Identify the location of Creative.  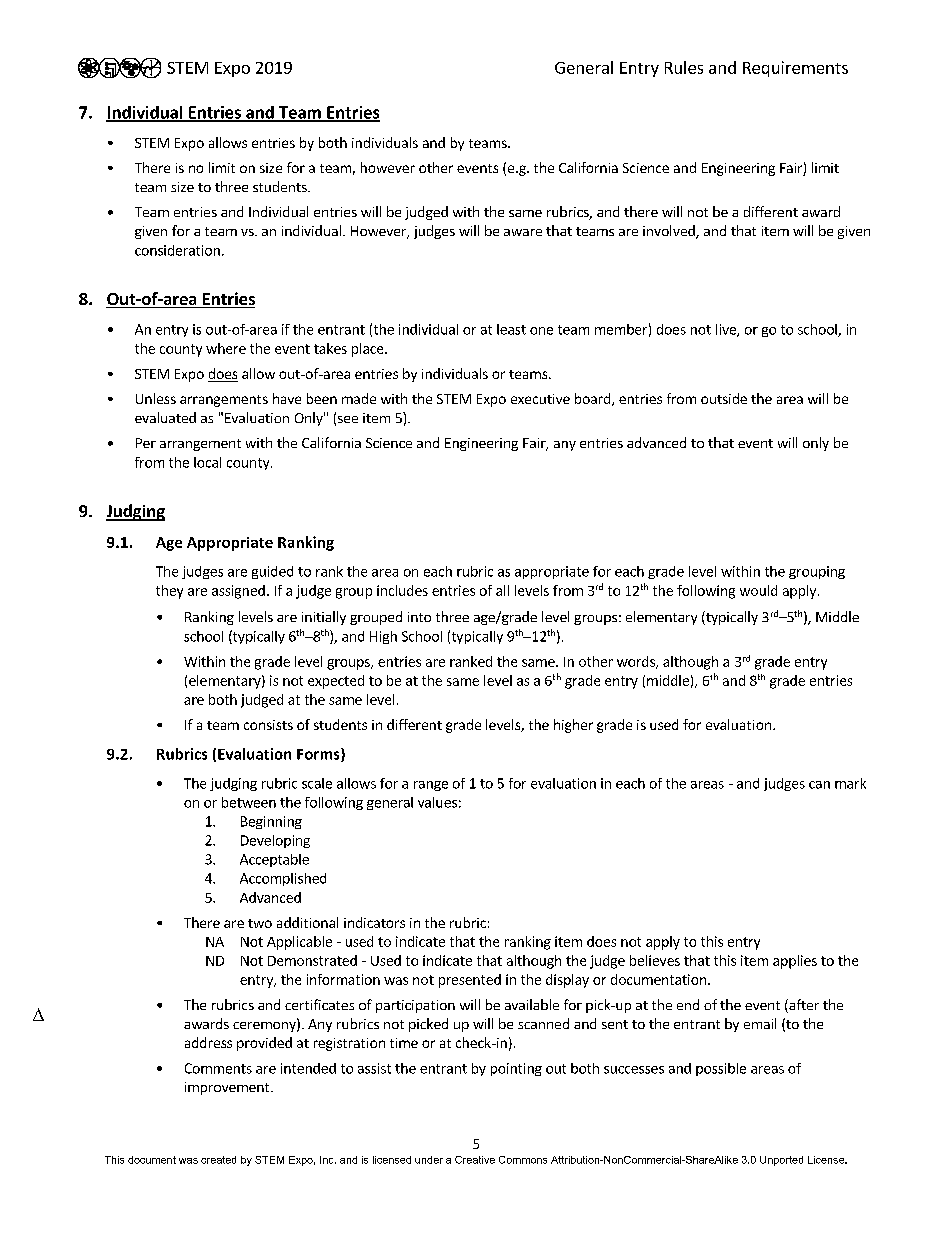
(475, 1160).
